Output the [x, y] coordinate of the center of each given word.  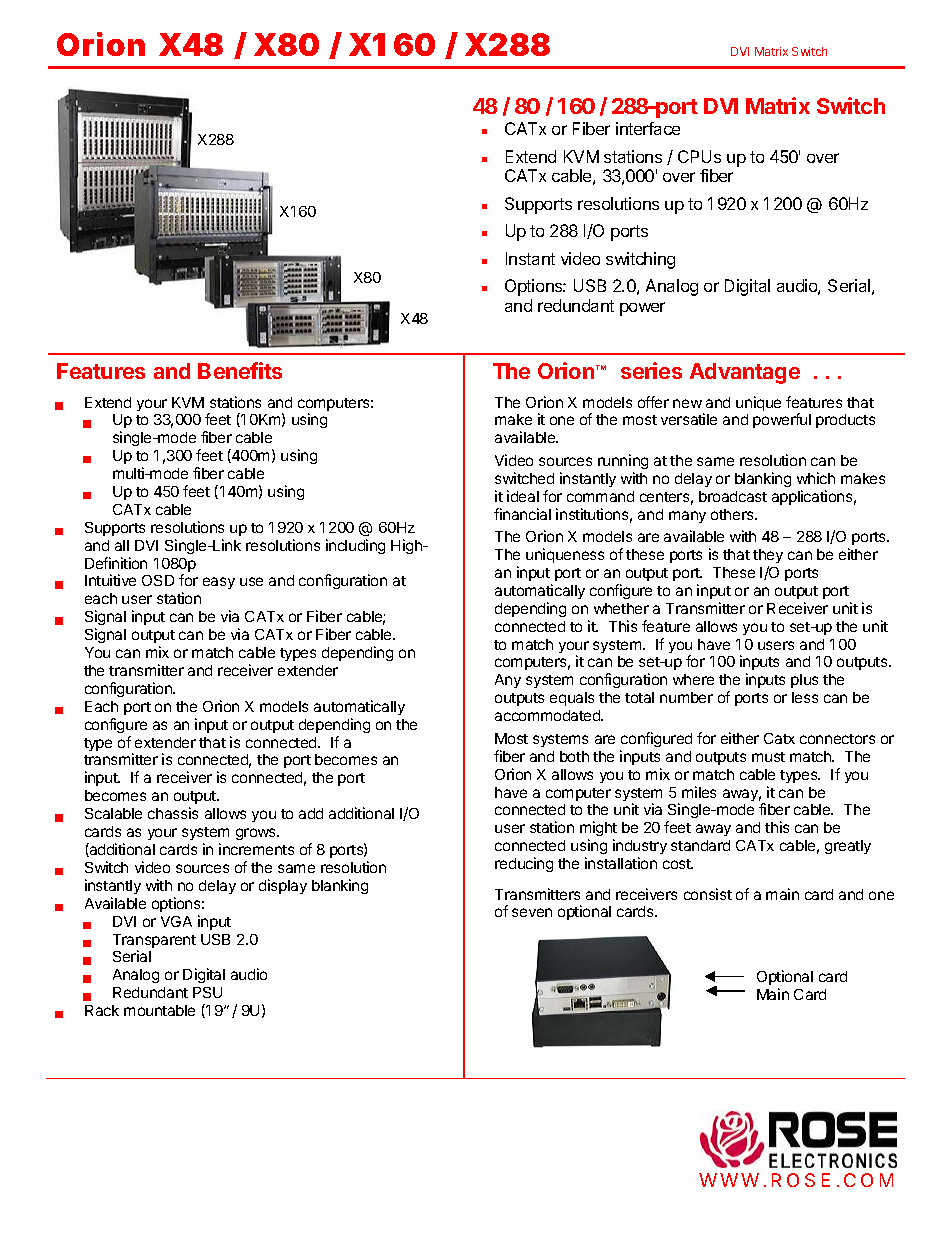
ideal [523, 496]
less [805, 697]
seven [532, 912]
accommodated [548, 715]
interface [648, 128]
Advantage [745, 373]
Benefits [240, 370]
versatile [689, 419]
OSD [158, 580]
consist [708, 894]
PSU [207, 992]
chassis [173, 813]
